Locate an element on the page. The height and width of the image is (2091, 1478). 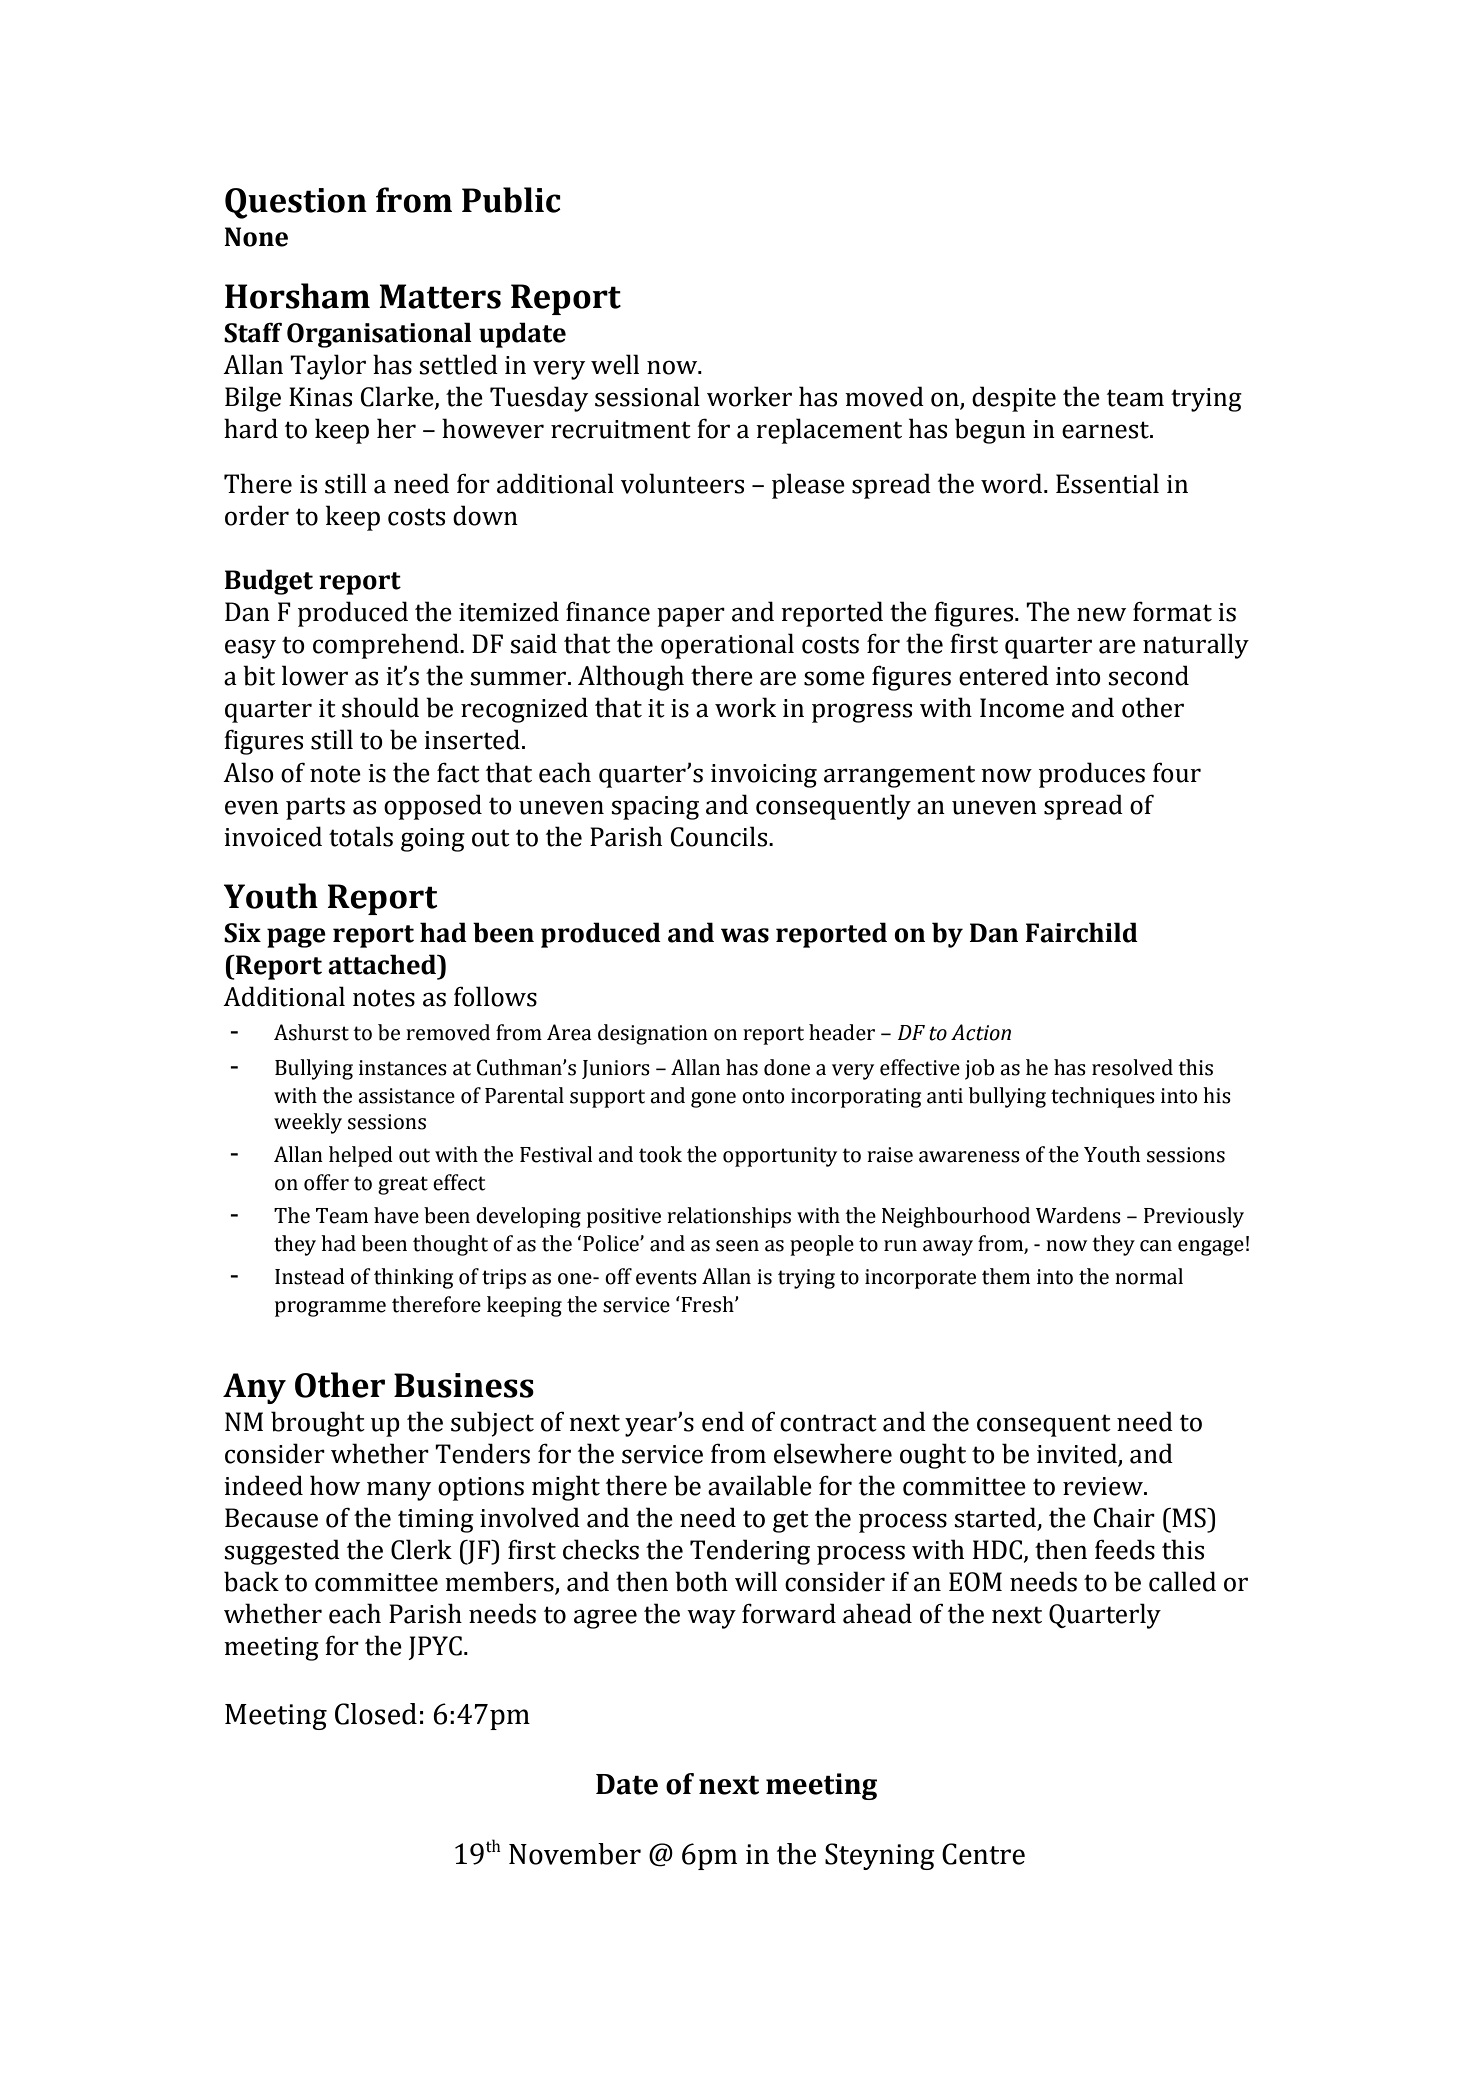
resolved is located at coordinates (1132, 1067).
